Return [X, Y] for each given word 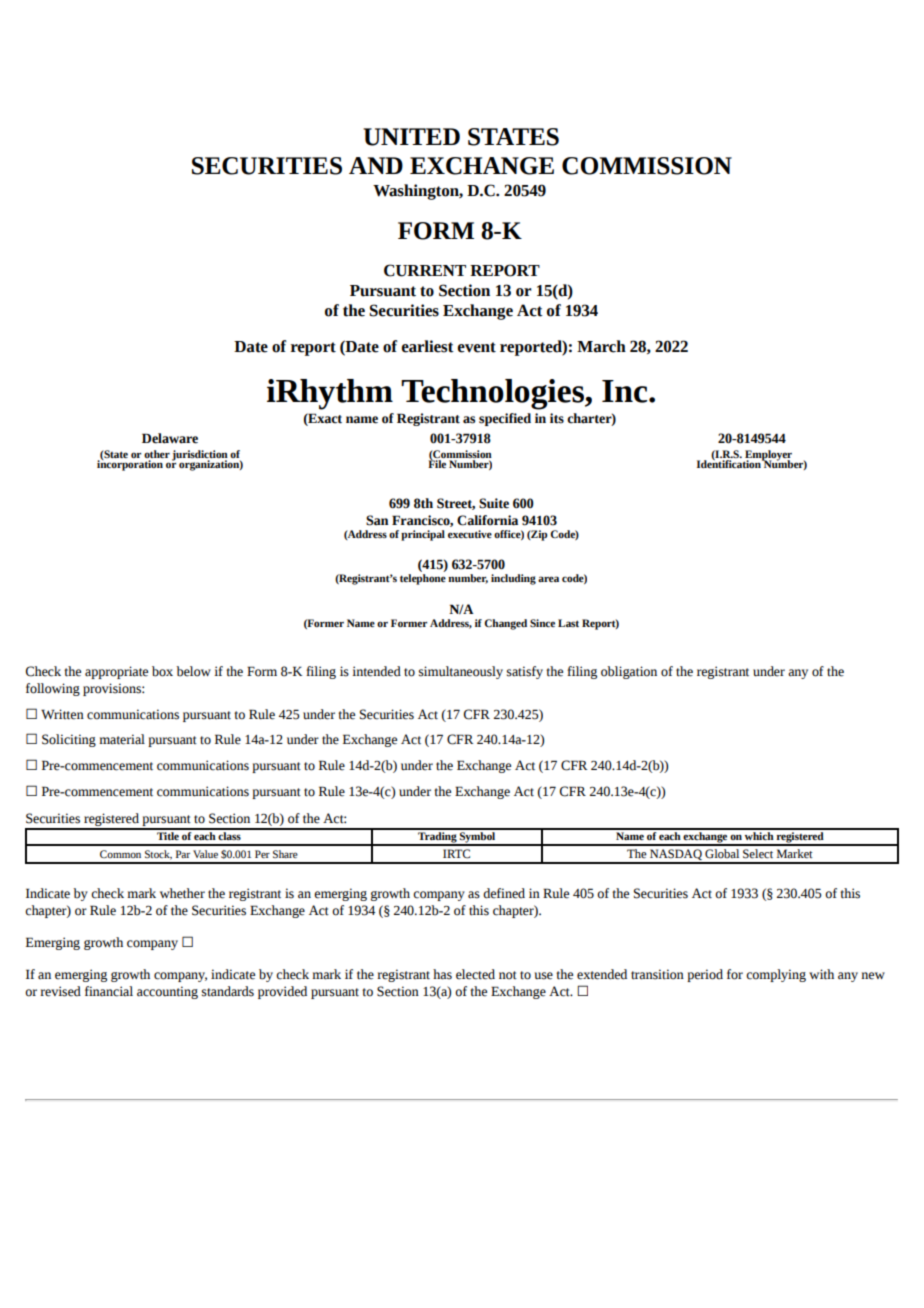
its [557, 418]
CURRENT [425, 270]
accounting [167, 992]
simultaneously [461, 672]
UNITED [411, 137]
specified [505, 419]
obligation [629, 672]
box [162, 671]
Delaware [170, 438]
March [601, 346]
